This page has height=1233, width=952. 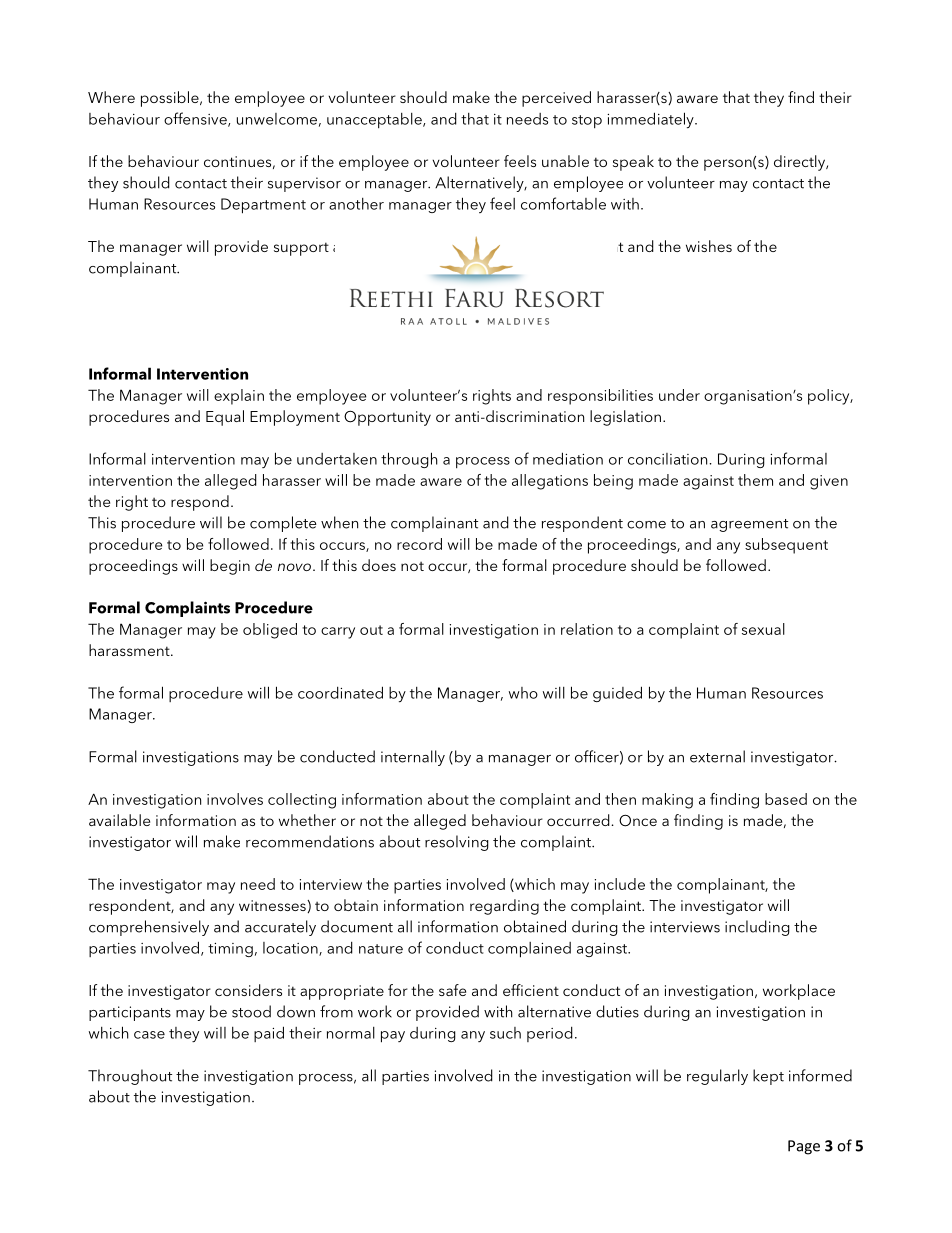 What do you see at coordinates (556, 99) in the page?
I see `perceived` at bounding box center [556, 99].
